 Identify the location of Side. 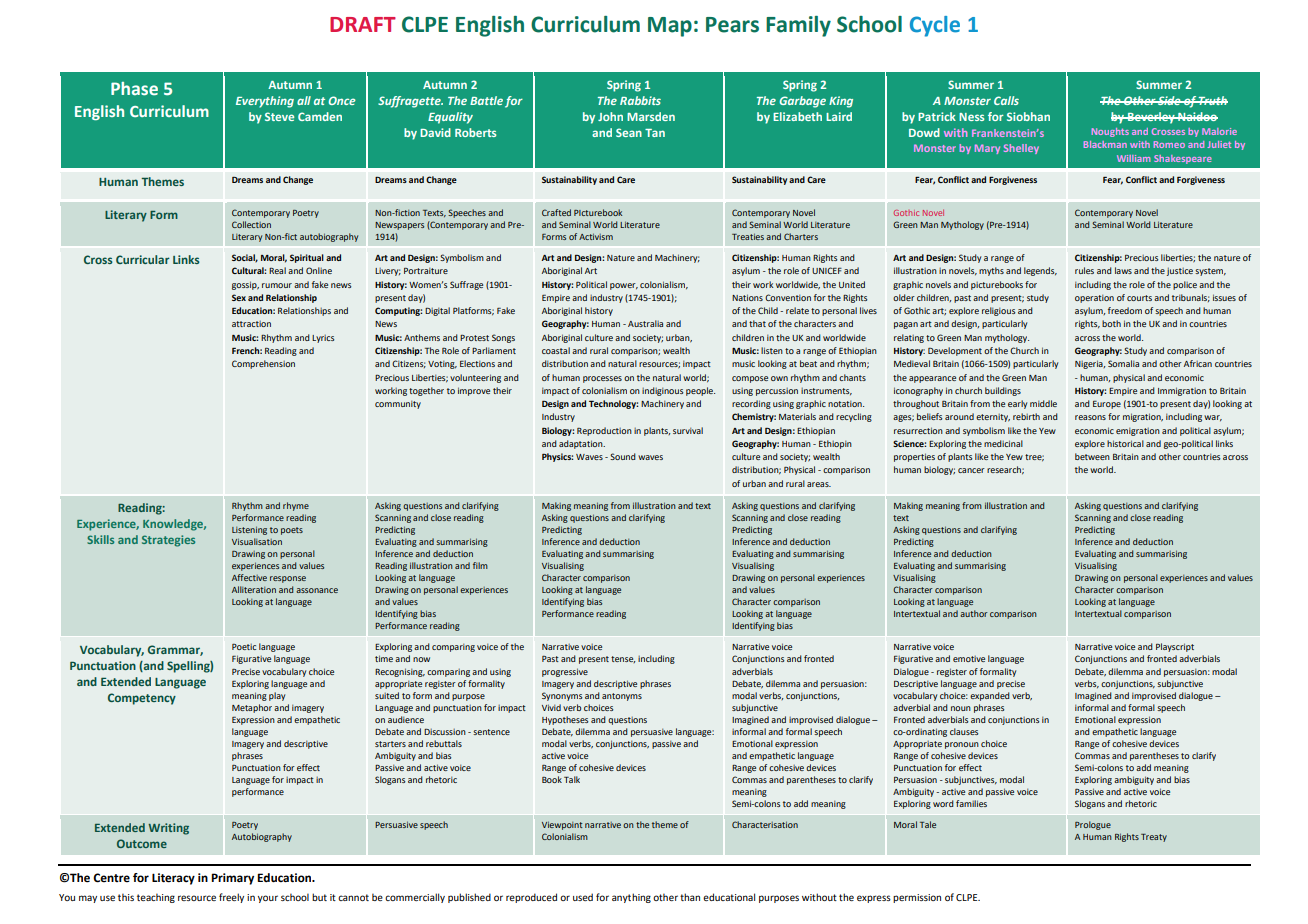
(1169, 100).
